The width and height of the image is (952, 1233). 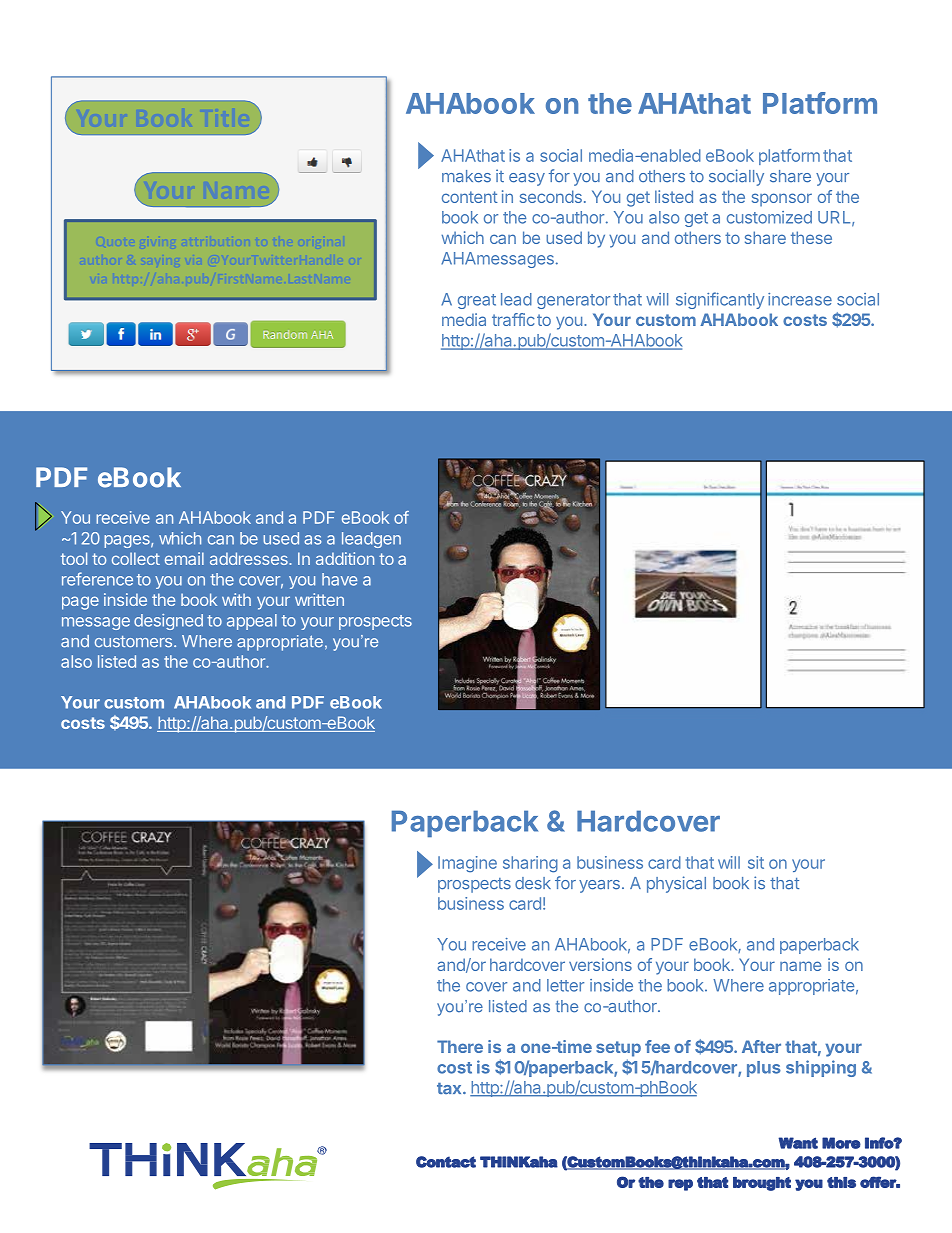 What do you see at coordinates (720, 300) in the image?
I see `significantly` at bounding box center [720, 300].
